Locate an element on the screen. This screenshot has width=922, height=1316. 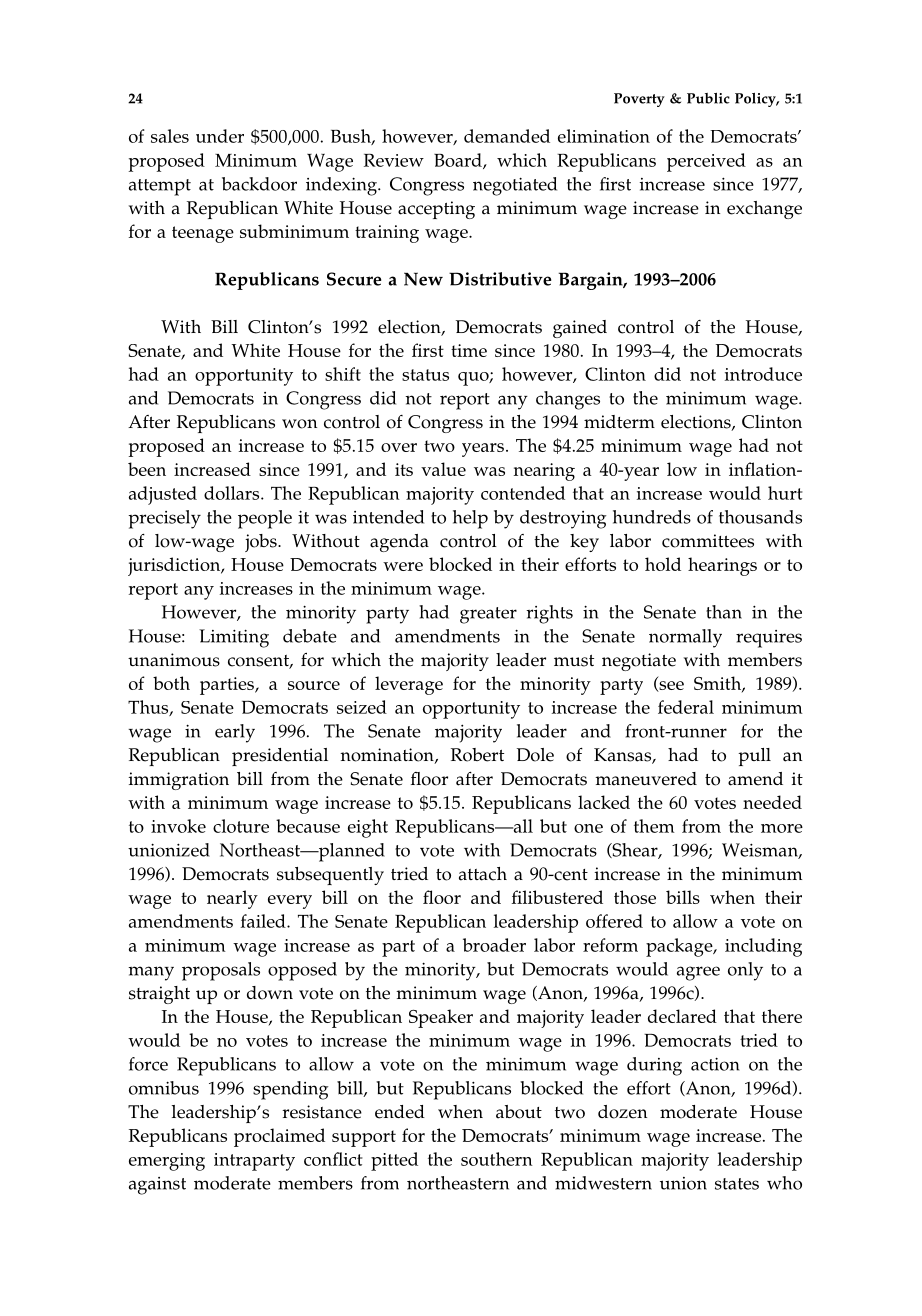
under is located at coordinates (220, 136).
